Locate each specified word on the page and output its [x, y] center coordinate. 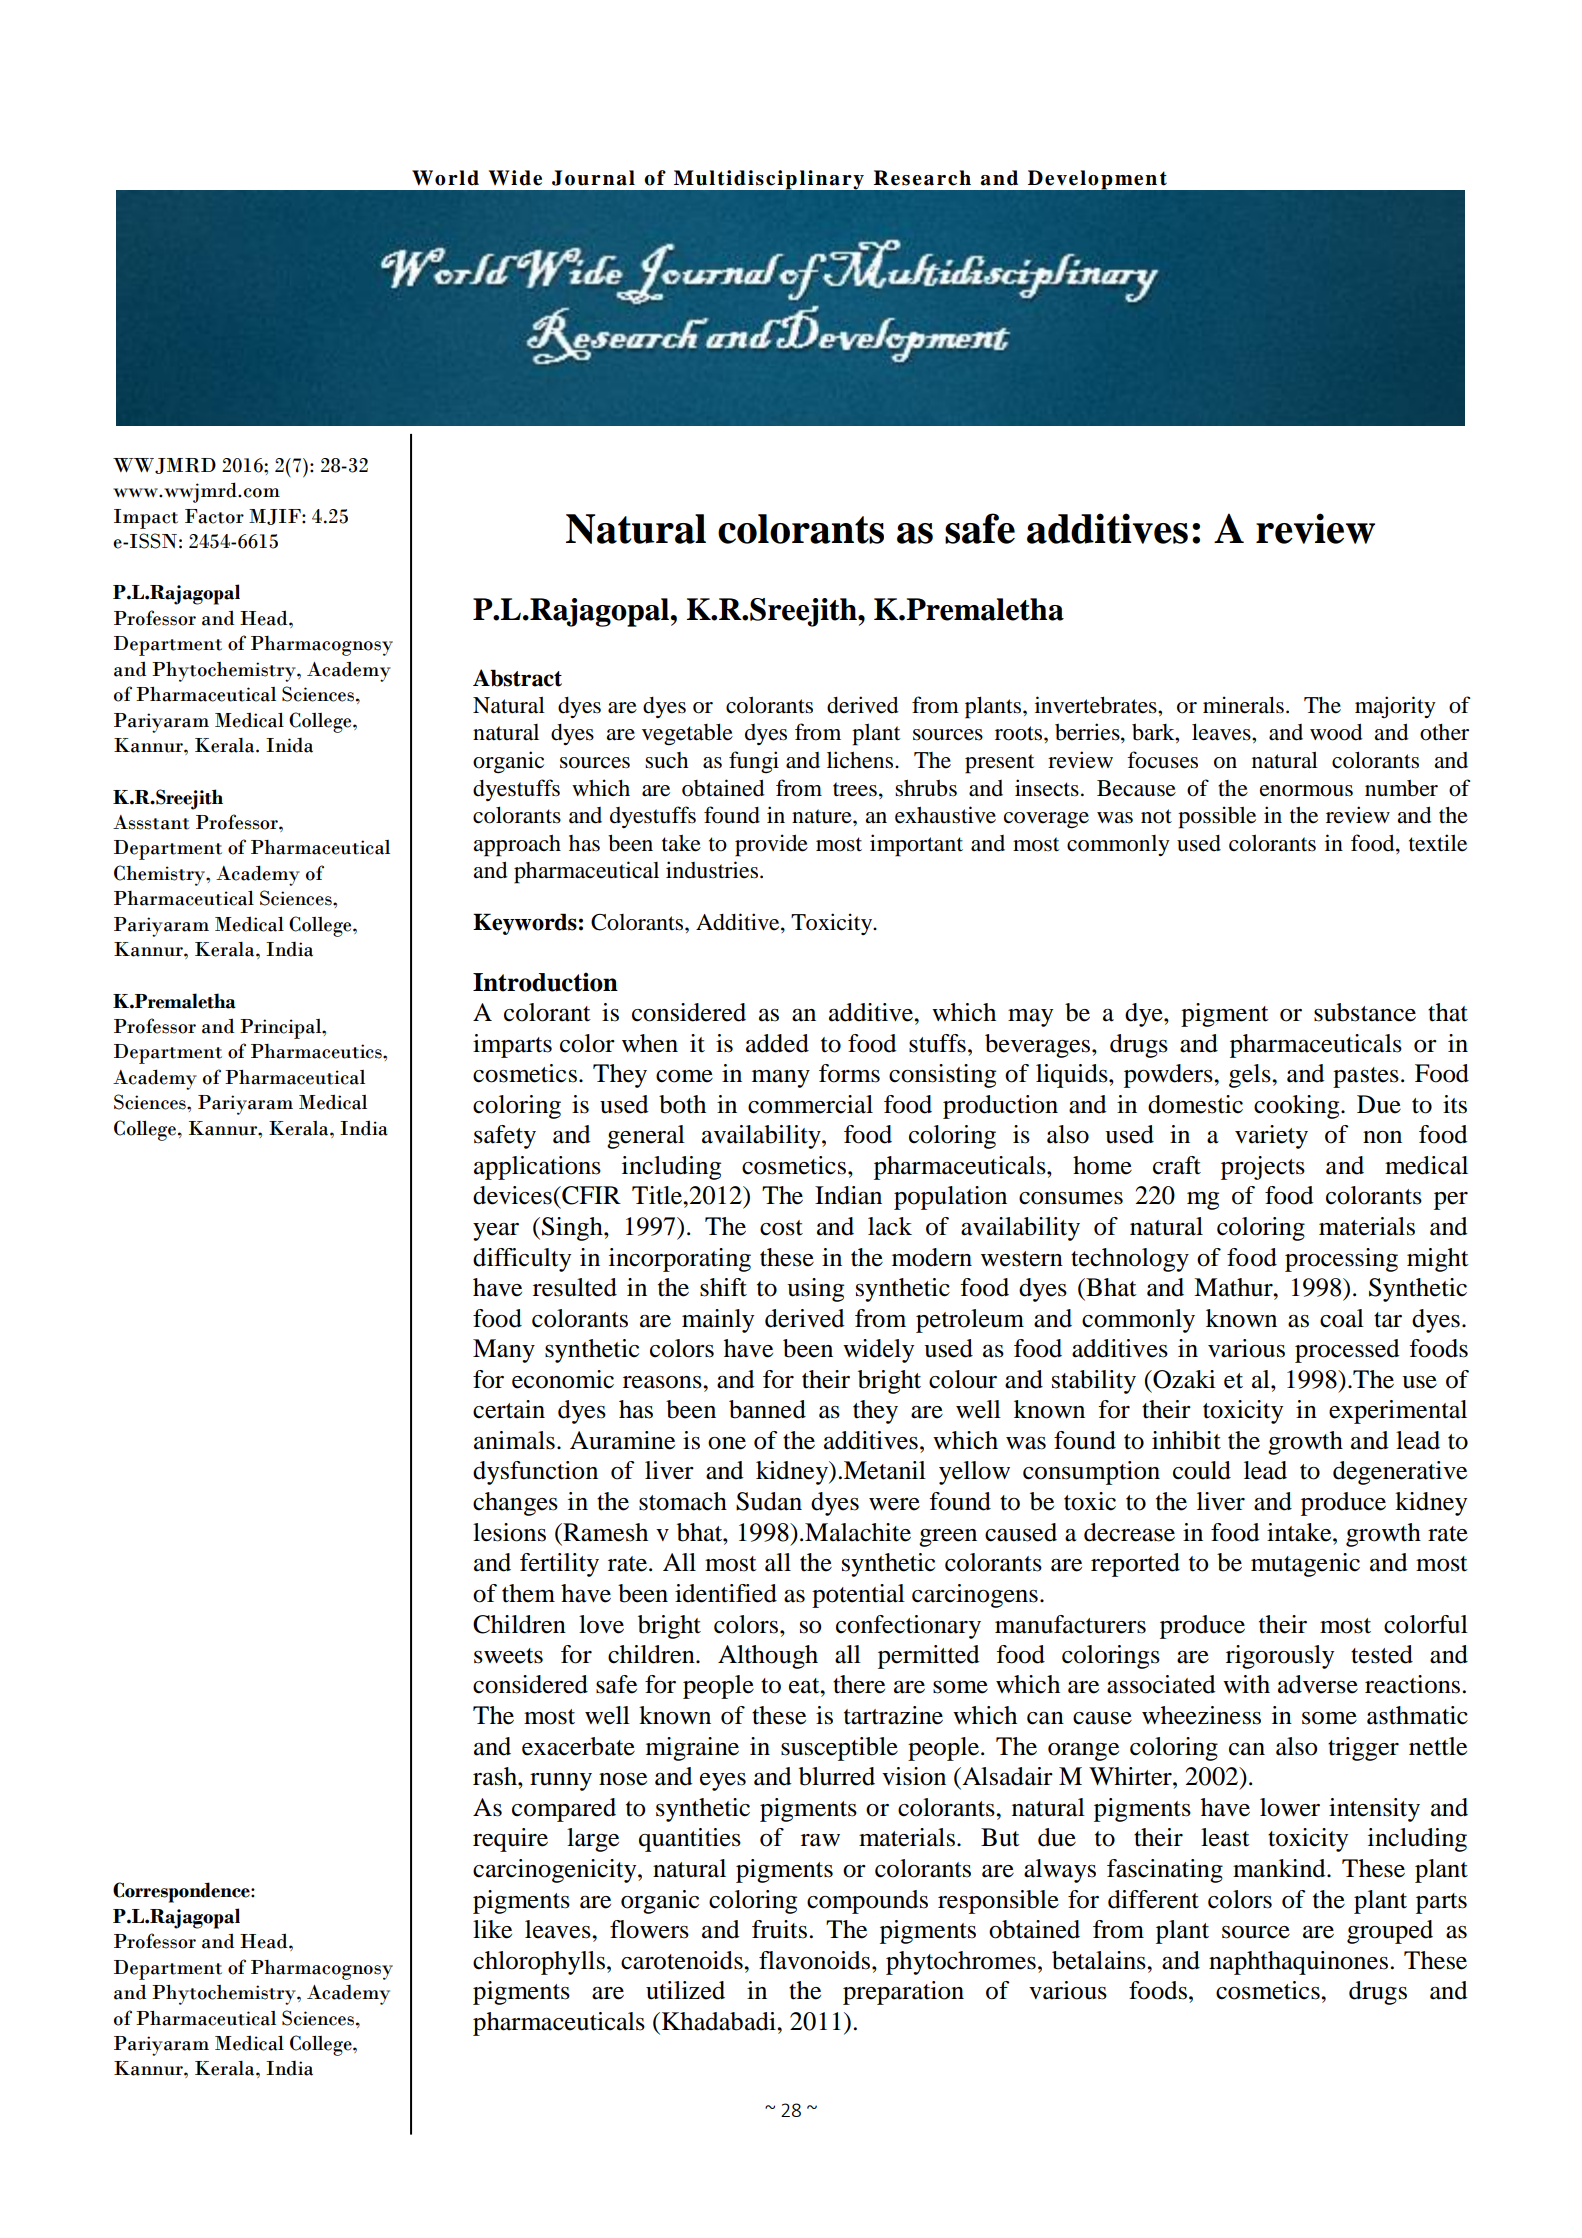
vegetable [687, 734]
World [445, 178]
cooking [1298, 1107]
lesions [509, 1532]
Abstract [517, 678]
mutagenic [1305, 1565]
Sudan [769, 1501]
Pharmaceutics [317, 1051]
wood [1336, 732]
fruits [779, 1929]
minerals [1243, 705]
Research [922, 178]
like [492, 1929]
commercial [810, 1104]
